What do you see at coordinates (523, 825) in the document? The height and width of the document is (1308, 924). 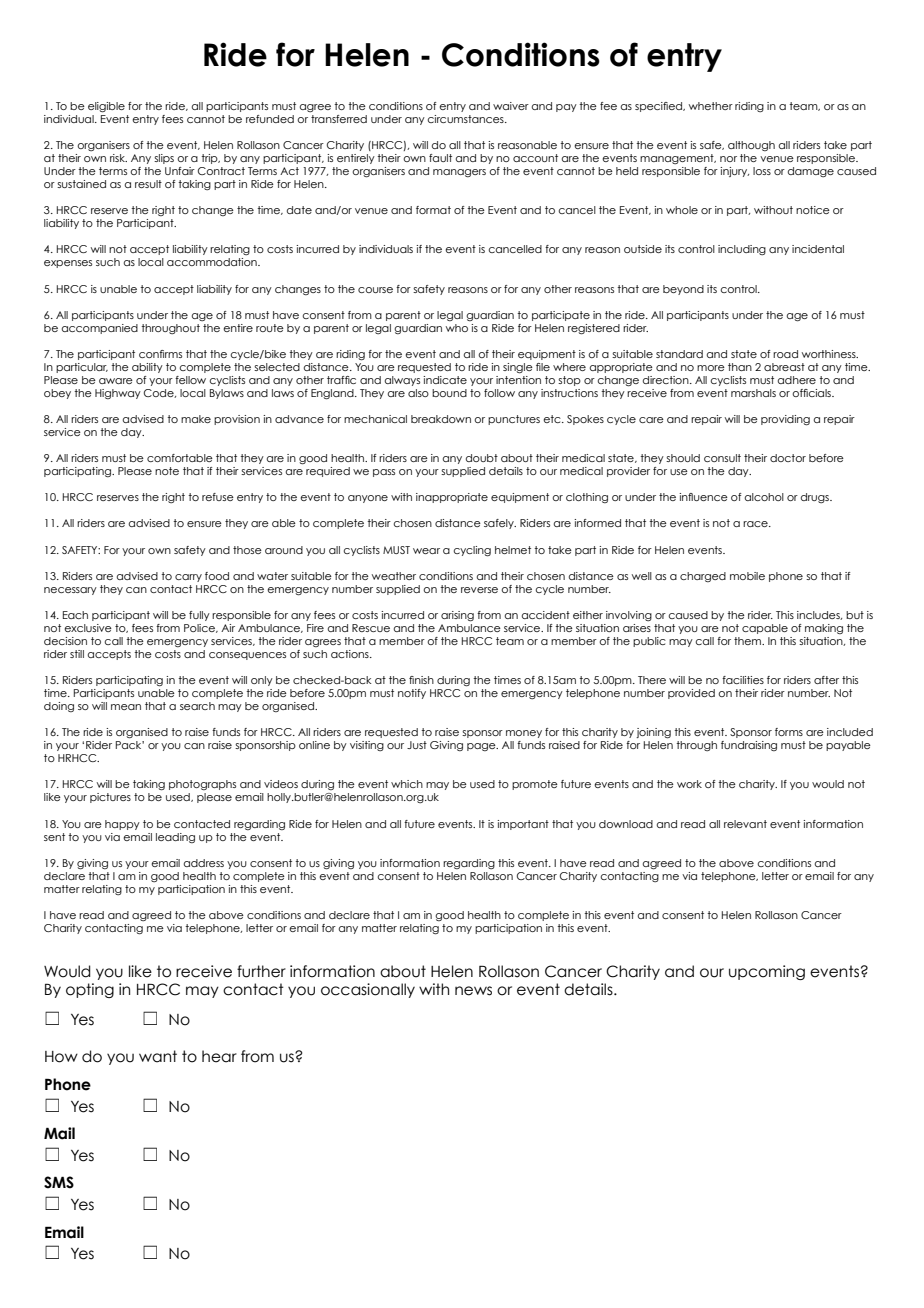 I see `important` at bounding box center [523, 825].
